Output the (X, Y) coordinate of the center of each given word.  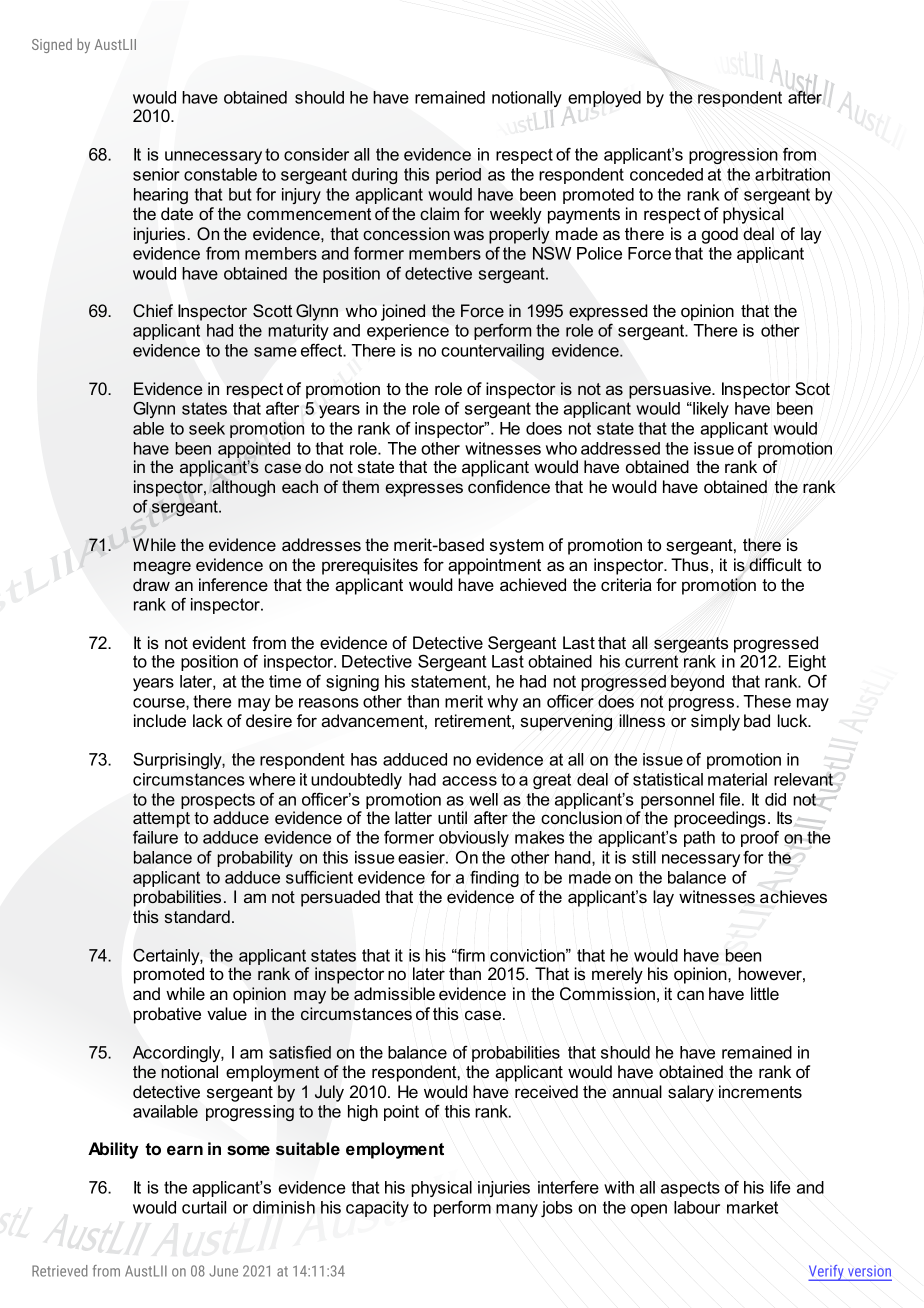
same (275, 352)
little (765, 993)
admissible (394, 993)
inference (233, 584)
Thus (690, 564)
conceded (666, 174)
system (517, 547)
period (458, 176)
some (248, 1150)
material (737, 779)
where (272, 779)
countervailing (492, 352)
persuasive (671, 390)
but (240, 194)
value (227, 1013)
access (469, 781)
